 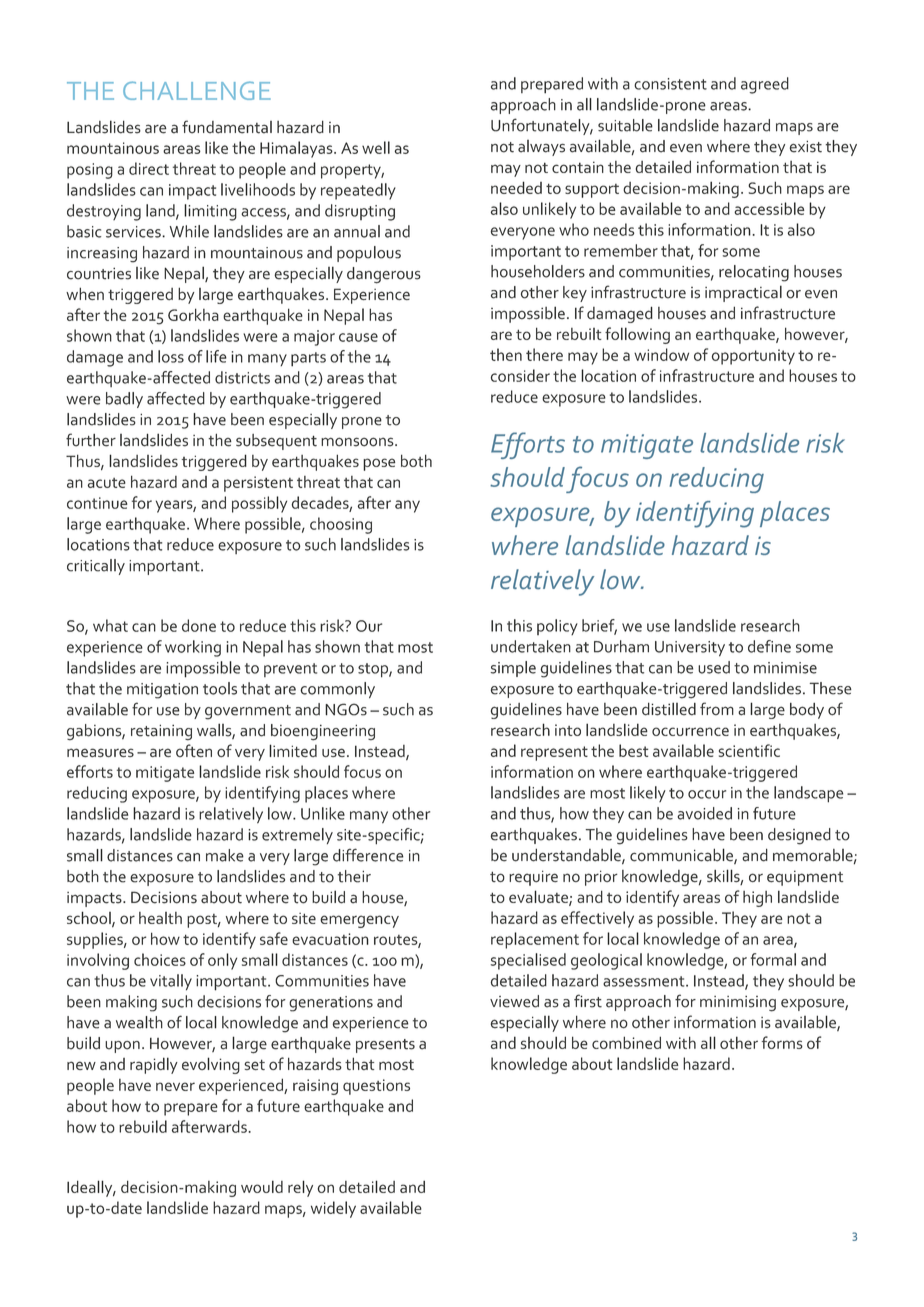 What do you see at coordinates (107, 483) in the image?
I see `acute` at bounding box center [107, 483].
